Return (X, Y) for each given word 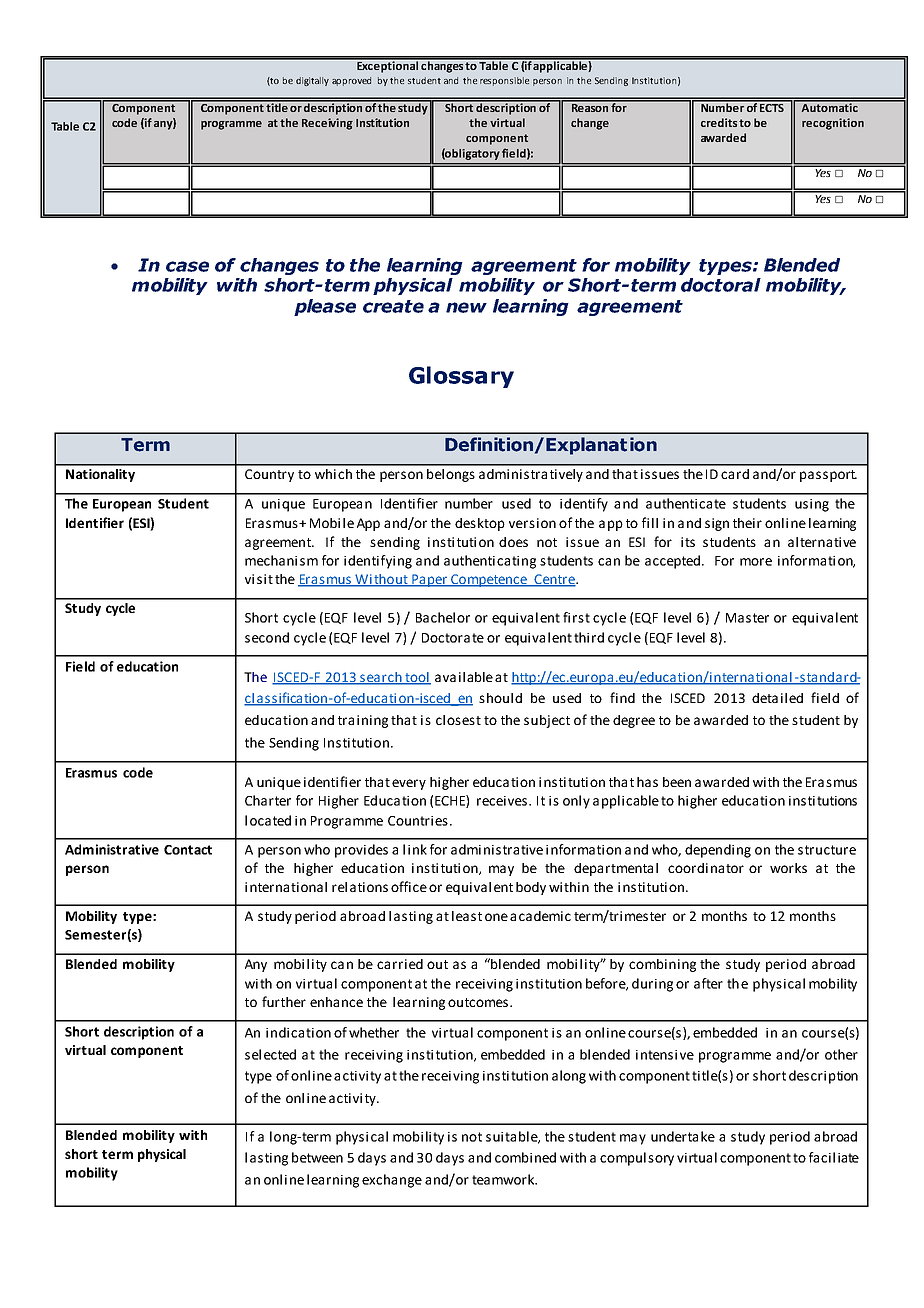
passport (828, 476)
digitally (312, 81)
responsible (504, 81)
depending (718, 851)
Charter (268, 800)
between (317, 1157)
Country (269, 475)
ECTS (772, 106)
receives (503, 801)
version (532, 523)
